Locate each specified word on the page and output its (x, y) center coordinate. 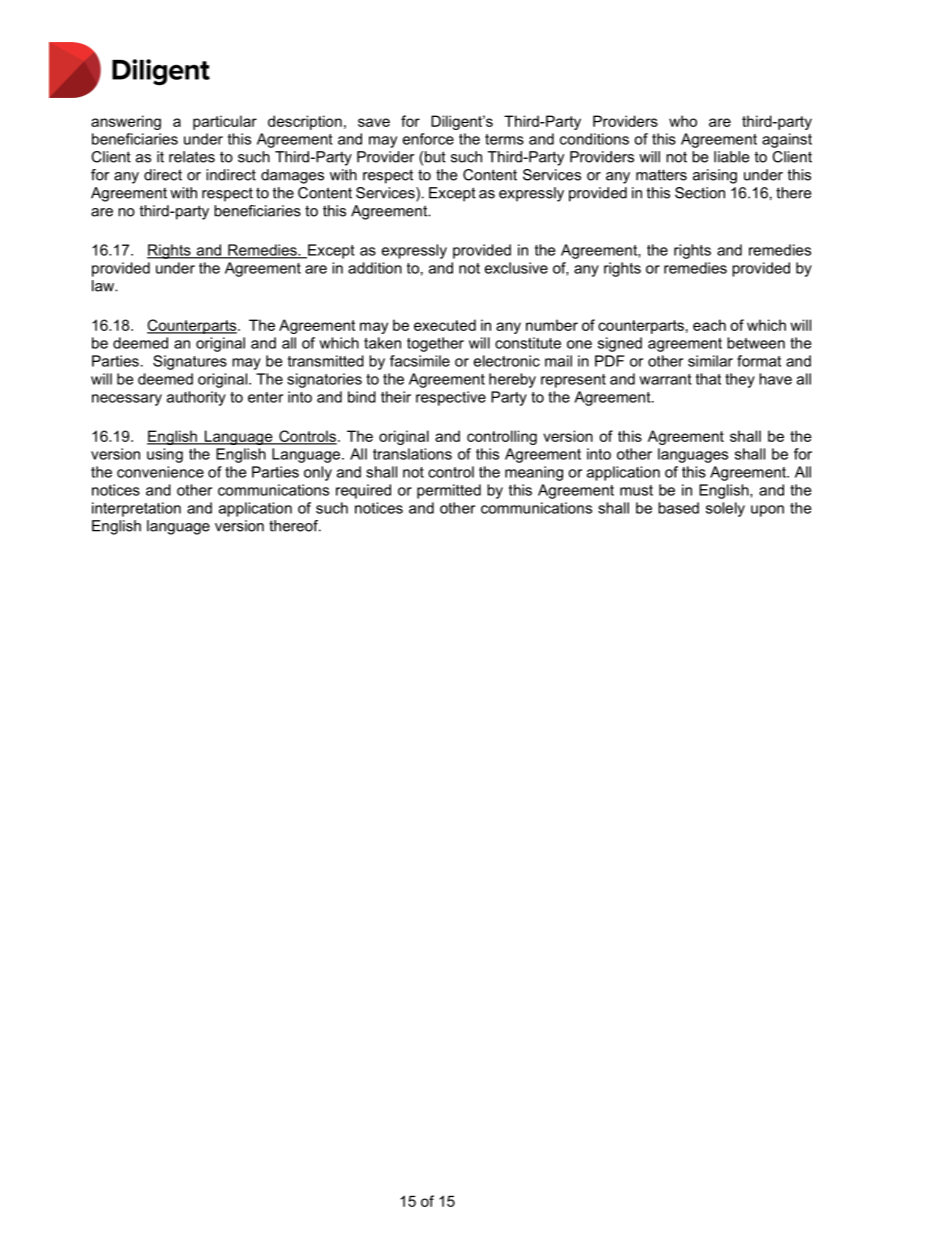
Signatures (190, 362)
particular (225, 122)
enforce (428, 139)
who (683, 121)
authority (196, 398)
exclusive (516, 268)
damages (292, 176)
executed (445, 325)
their (396, 397)
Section (700, 193)
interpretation (136, 509)
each (709, 325)
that (708, 379)
